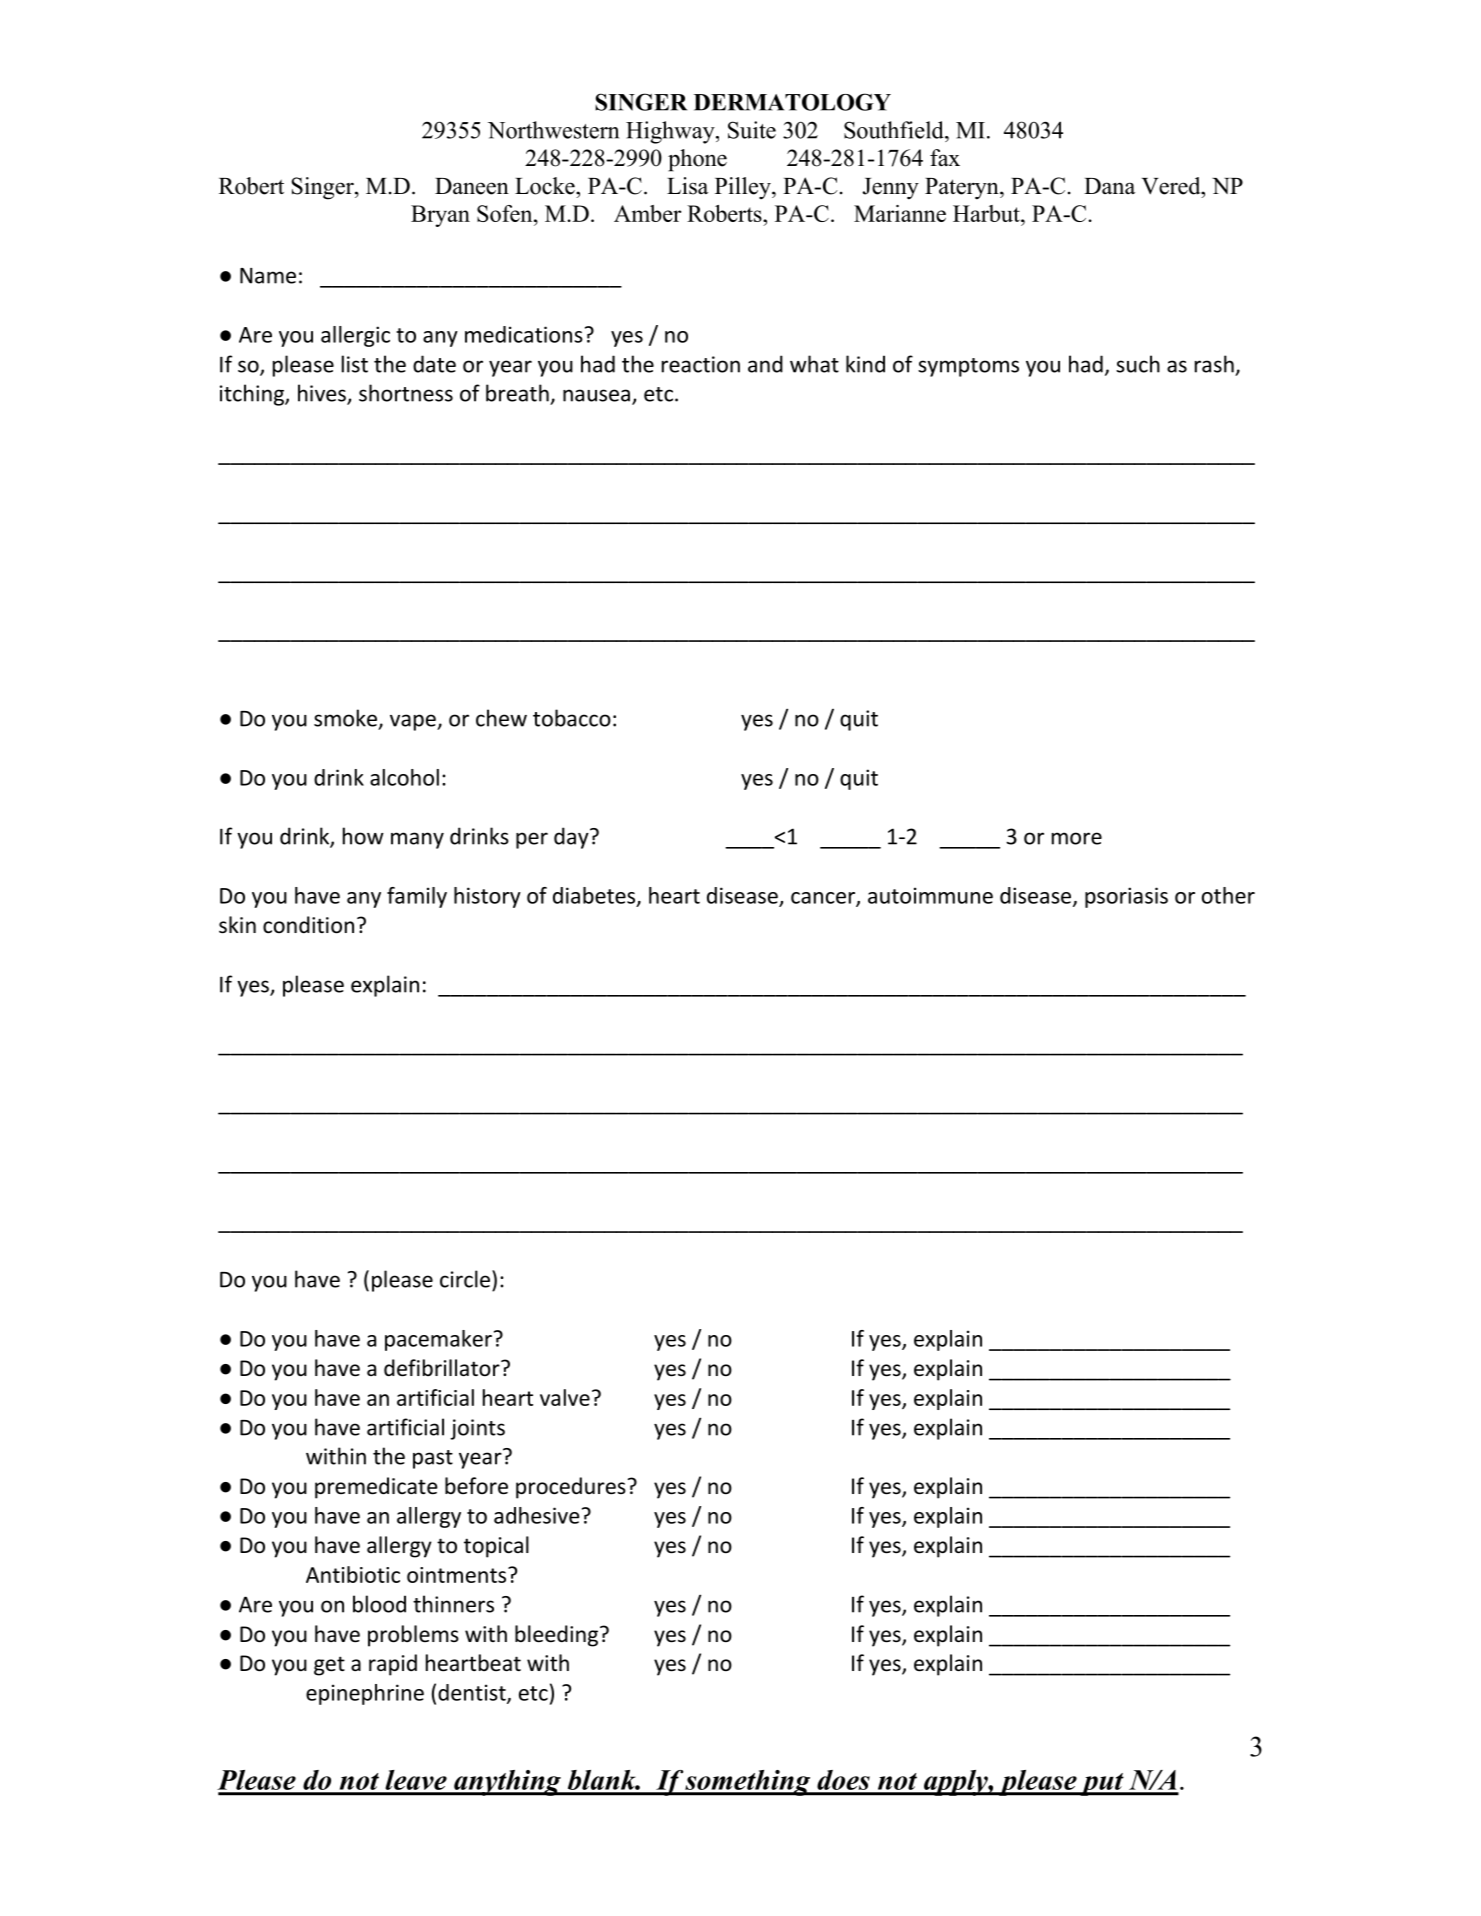 Image resolution: width=1481 pixels, height=1916 pixels. Describe the element at coordinates (752, 130) in the page. I see `Suite` at that location.
